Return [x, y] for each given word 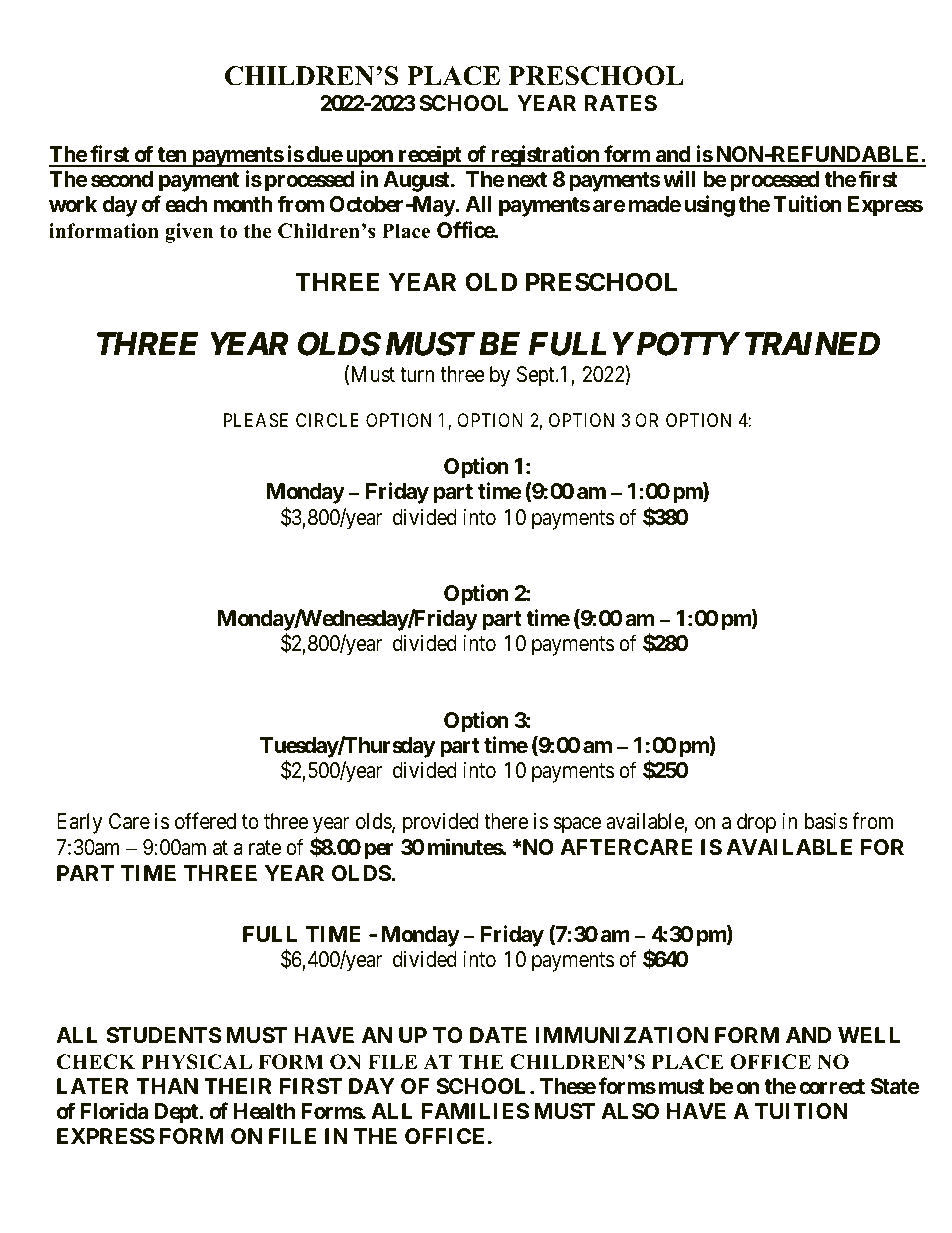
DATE [498, 1035]
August [417, 181]
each [186, 204]
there [506, 821]
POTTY [686, 343]
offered [205, 821]
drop [756, 823]
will [679, 178]
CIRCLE [327, 420]
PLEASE [256, 420]
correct [832, 1087]
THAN [167, 1086]
